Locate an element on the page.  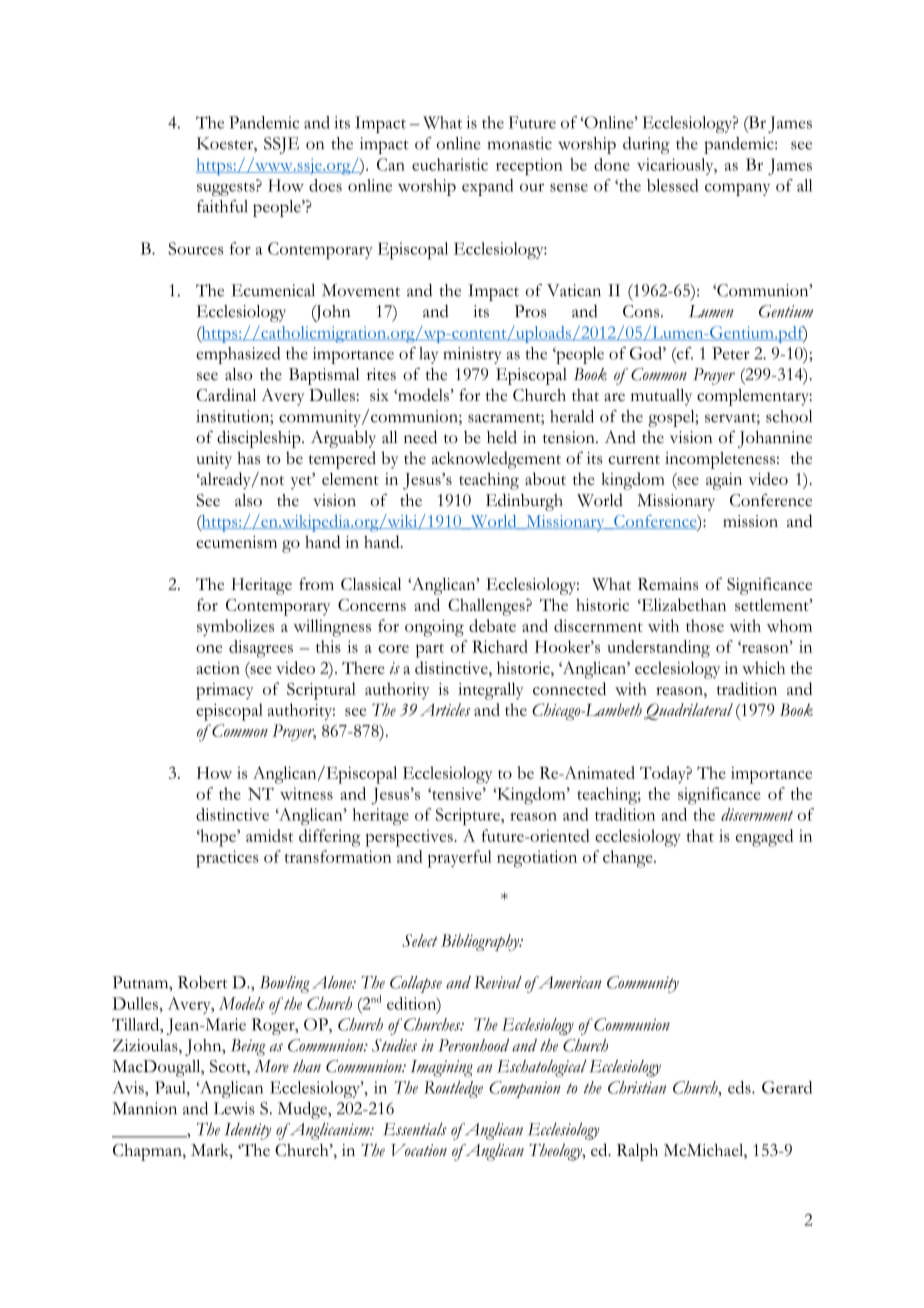
Articles is located at coordinates (445, 709).
